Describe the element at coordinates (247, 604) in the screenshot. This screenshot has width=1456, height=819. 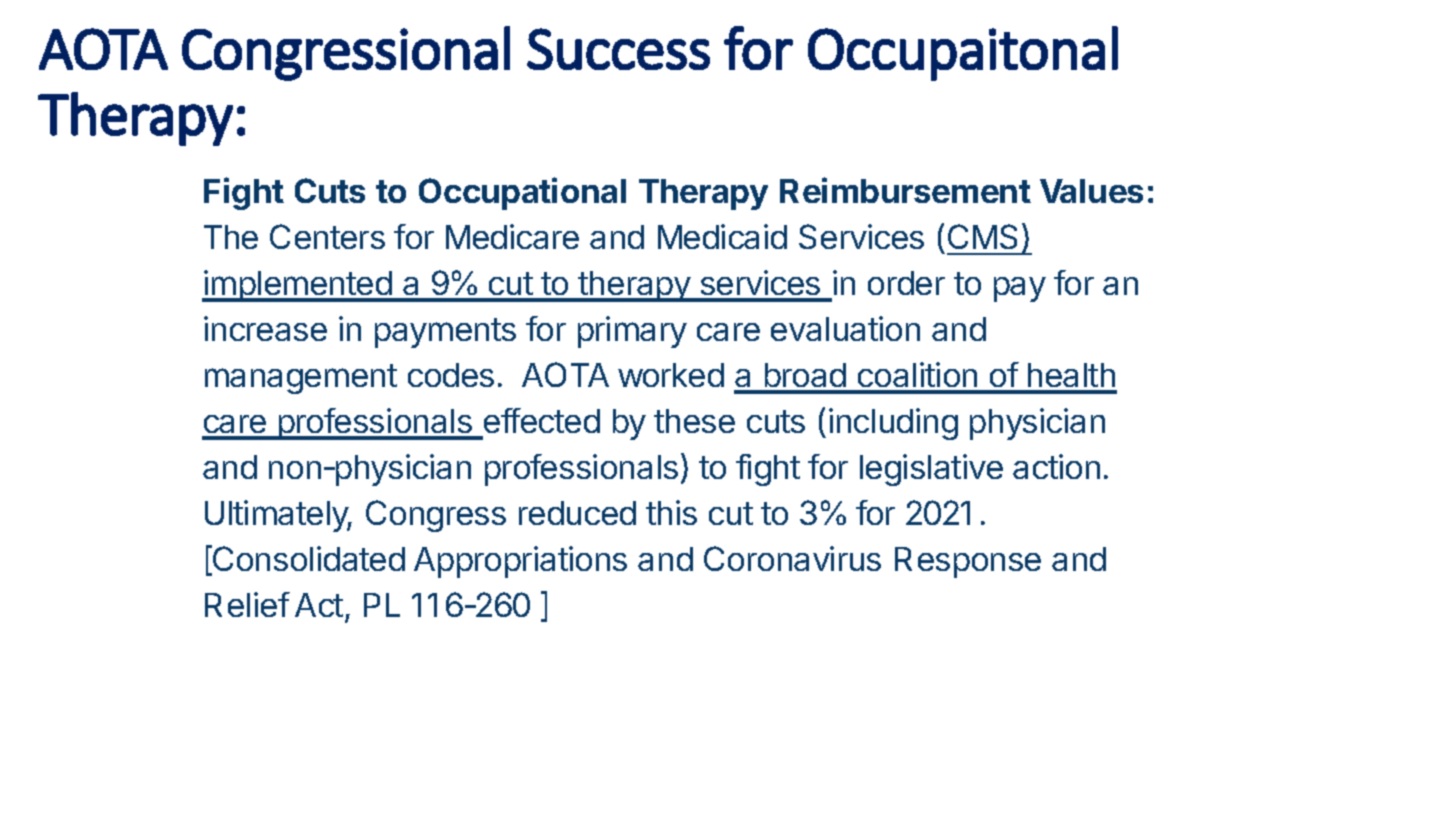
I see `Relief` at that location.
